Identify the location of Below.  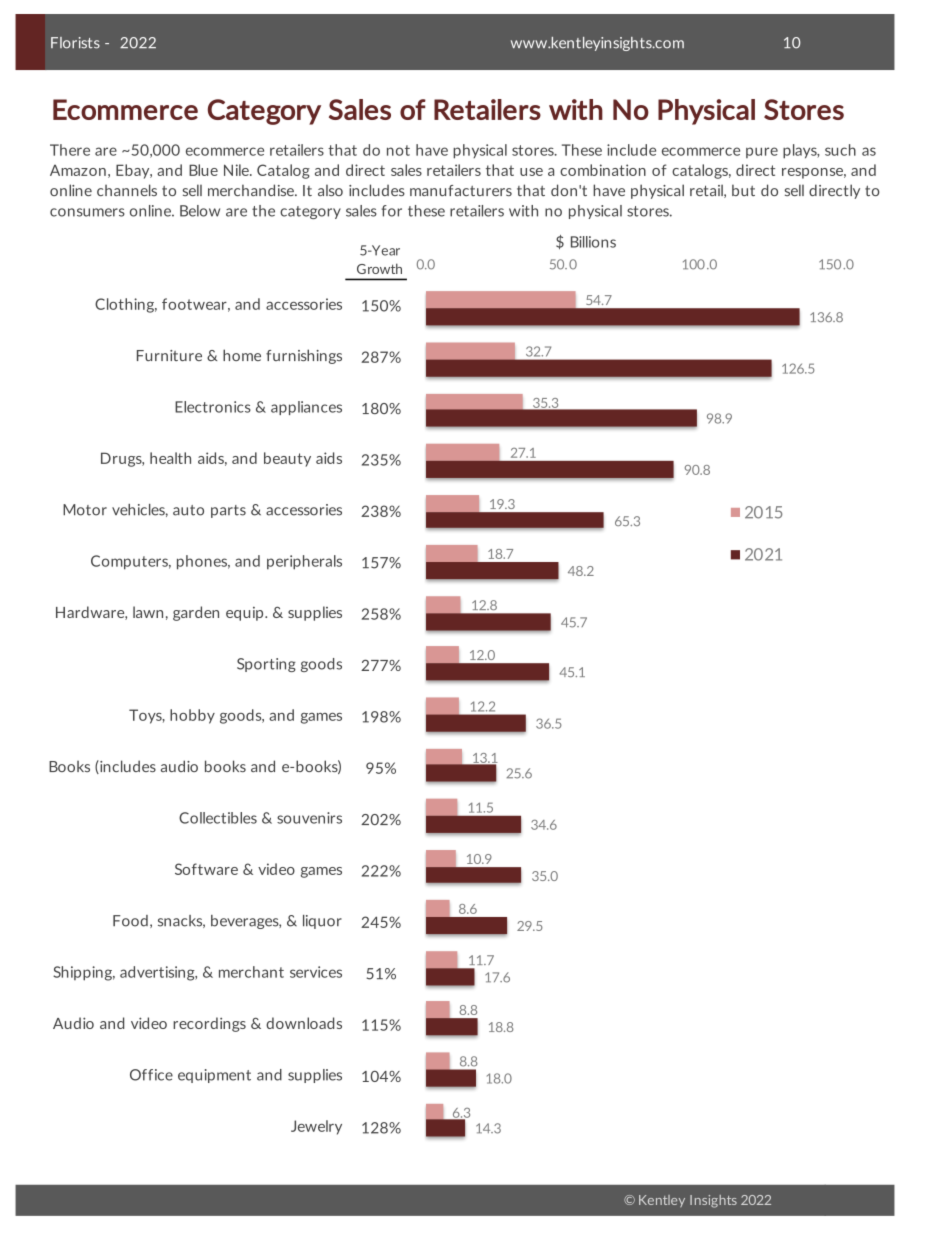
(200, 211).
